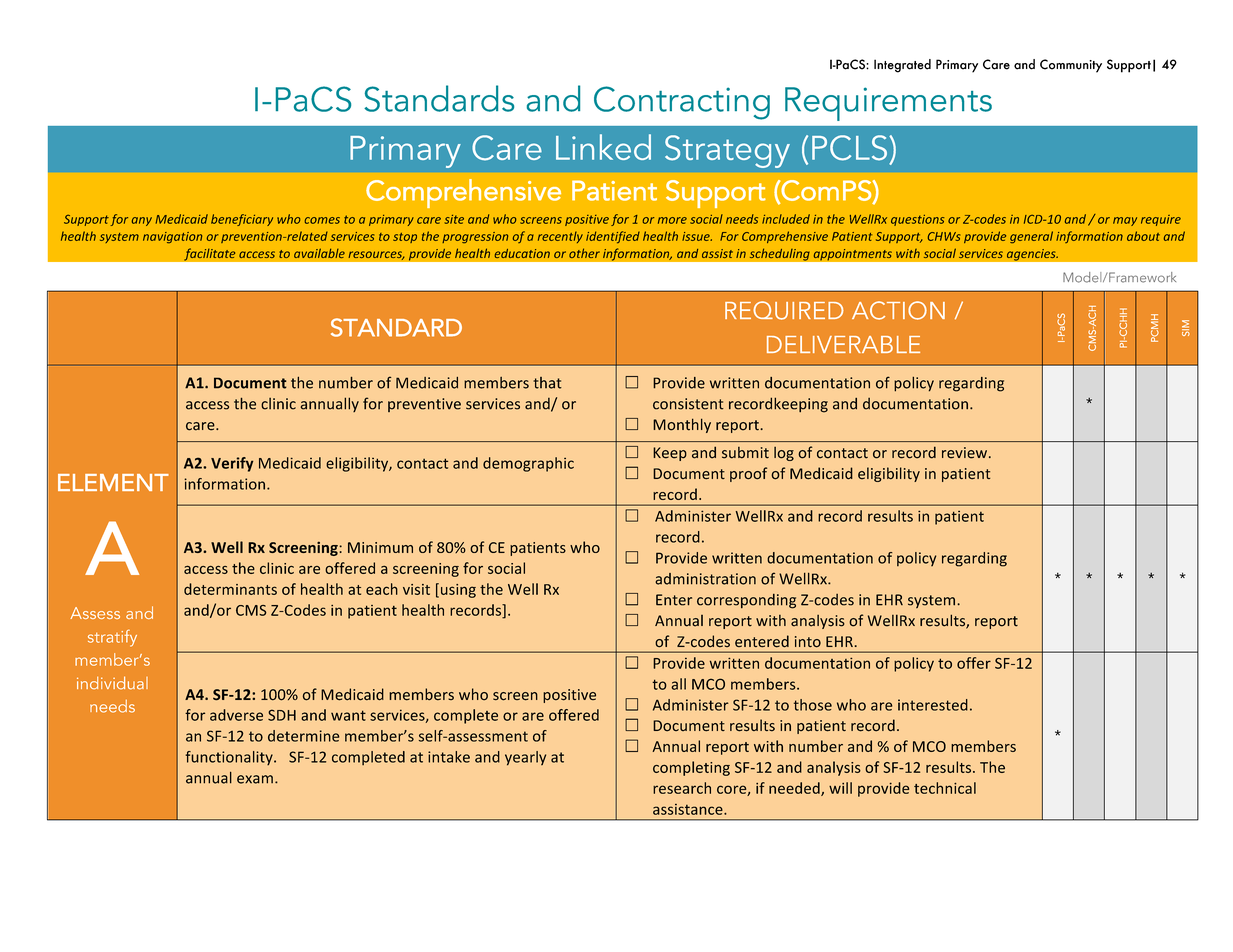 The image size is (1233, 952). What do you see at coordinates (691, 768) in the document?
I see `completing` at bounding box center [691, 768].
